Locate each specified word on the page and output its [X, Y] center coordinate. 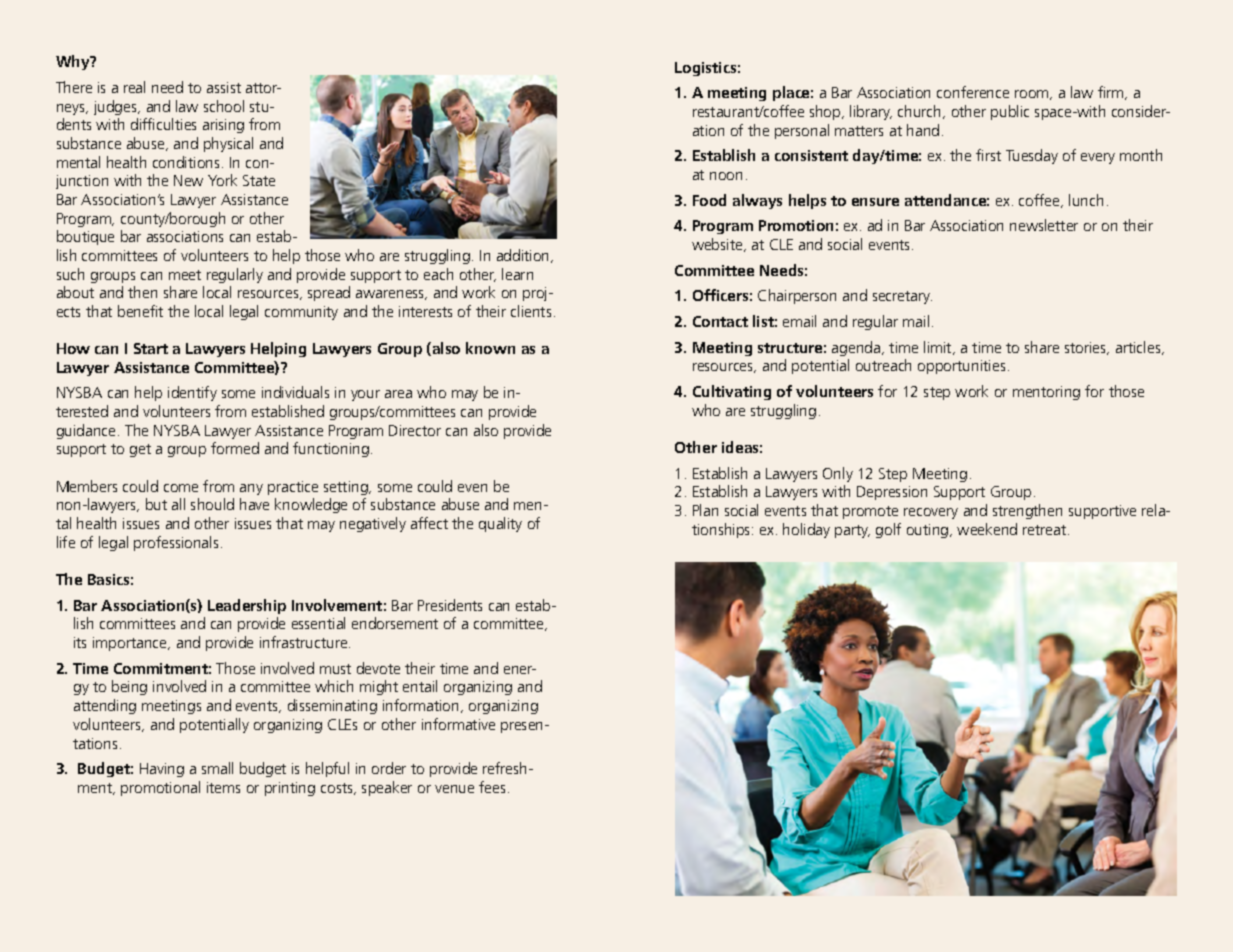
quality [500, 524]
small [217, 768]
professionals [176, 543]
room [1033, 95]
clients [531, 311]
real [134, 87]
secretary [902, 297]
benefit [140, 311]
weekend [987, 529]
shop [826, 112]
